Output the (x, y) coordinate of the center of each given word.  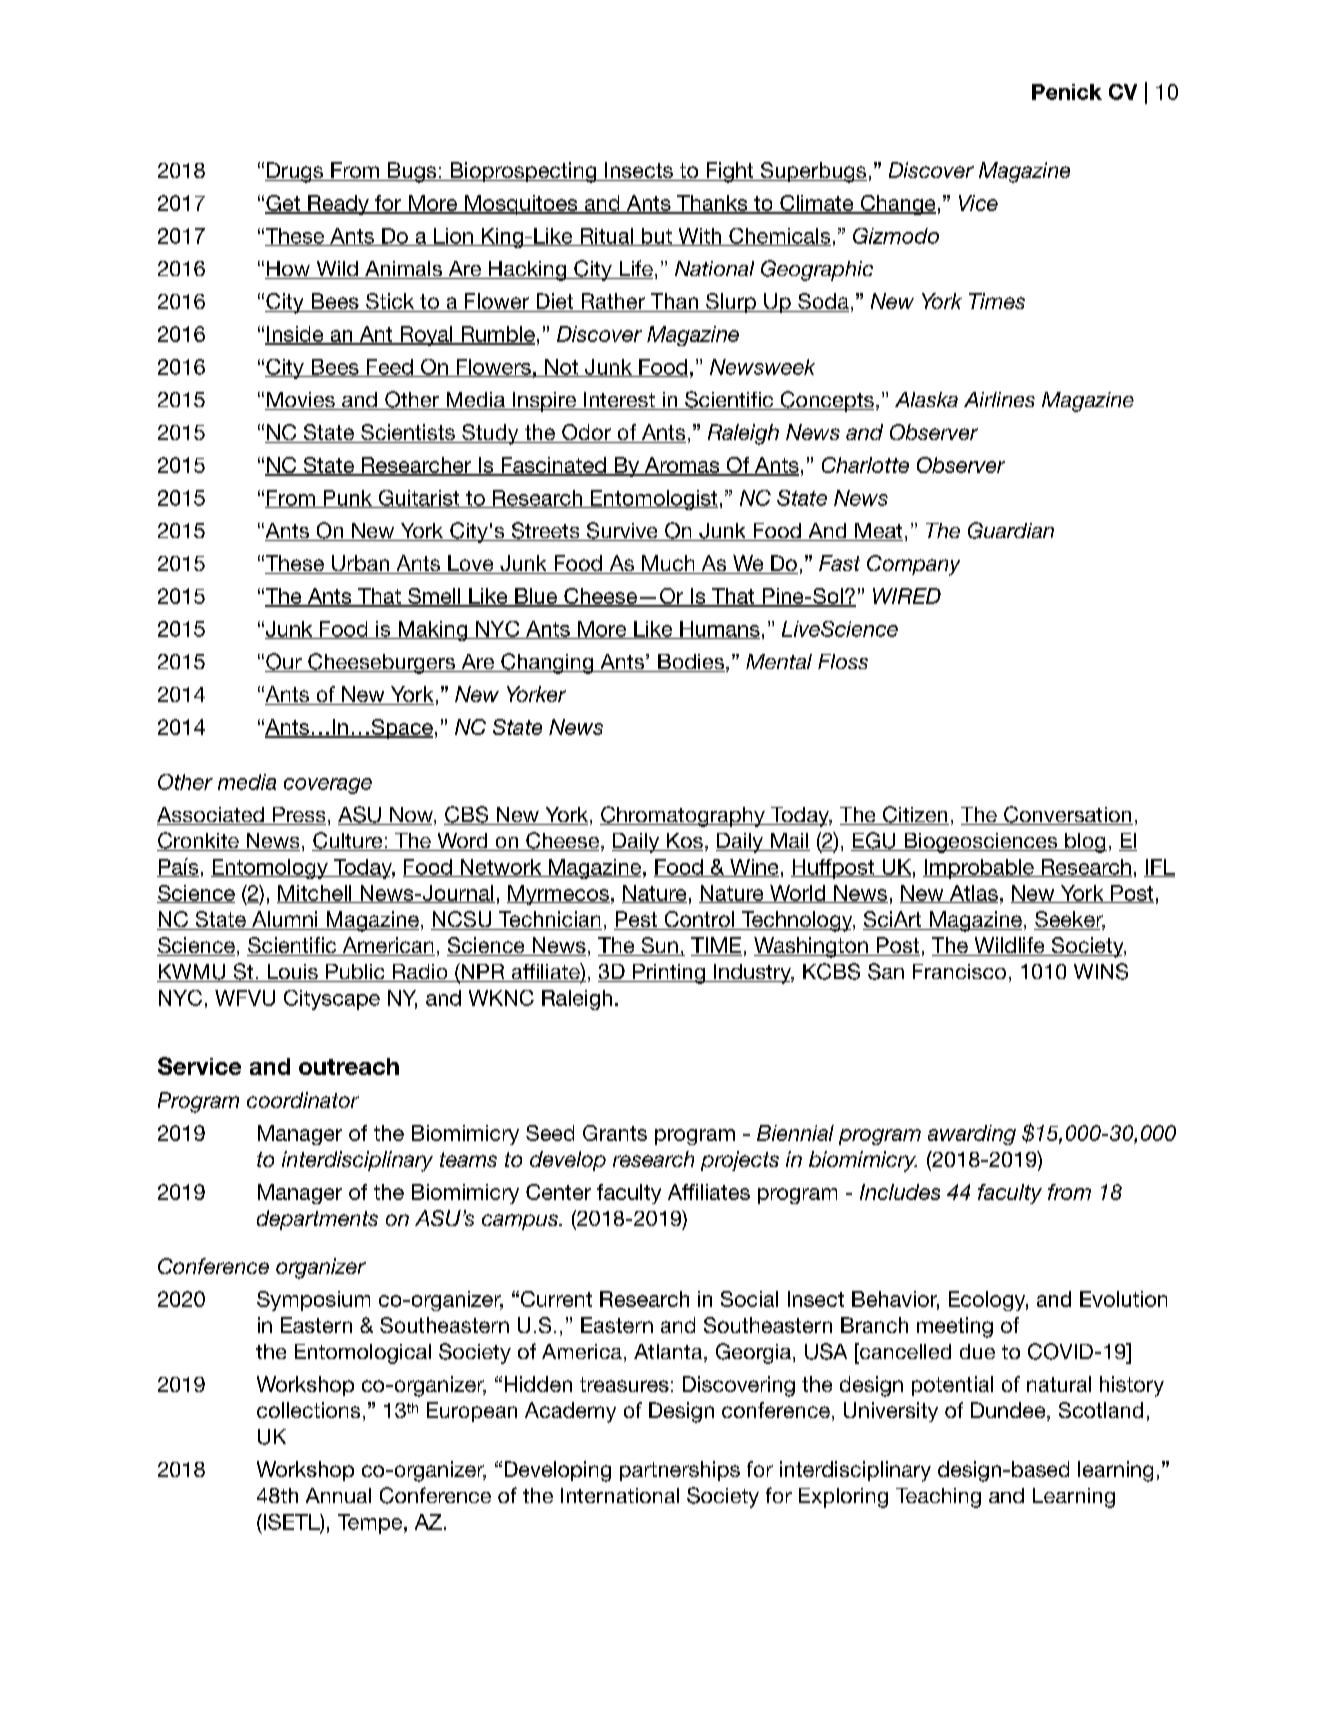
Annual (338, 1495)
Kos (684, 842)
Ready (338, 205)
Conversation (1067, 815)
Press (298, 816)
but (656, 237)
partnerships (680, 1471)
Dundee (1009, 1411)
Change (897, 205)
